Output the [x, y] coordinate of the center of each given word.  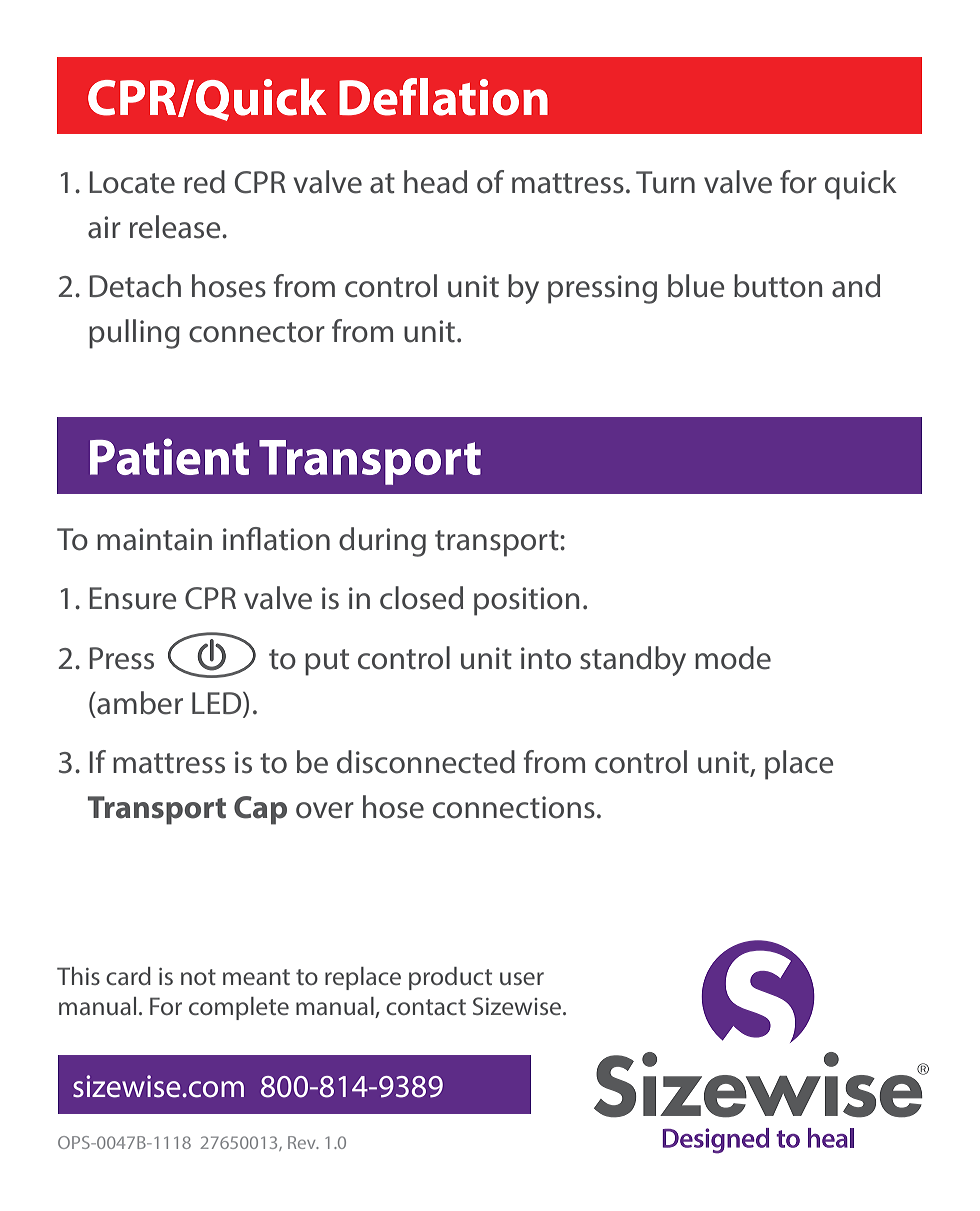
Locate [132, 182]
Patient [169, 456]
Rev [303, 1142]
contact [426, 1007]
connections [514, 807]
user [522, 978]
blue [696, 286]
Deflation [443, 97]
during [382, 542]
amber [139, 703]
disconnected [426, 762]
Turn [665, 182]
